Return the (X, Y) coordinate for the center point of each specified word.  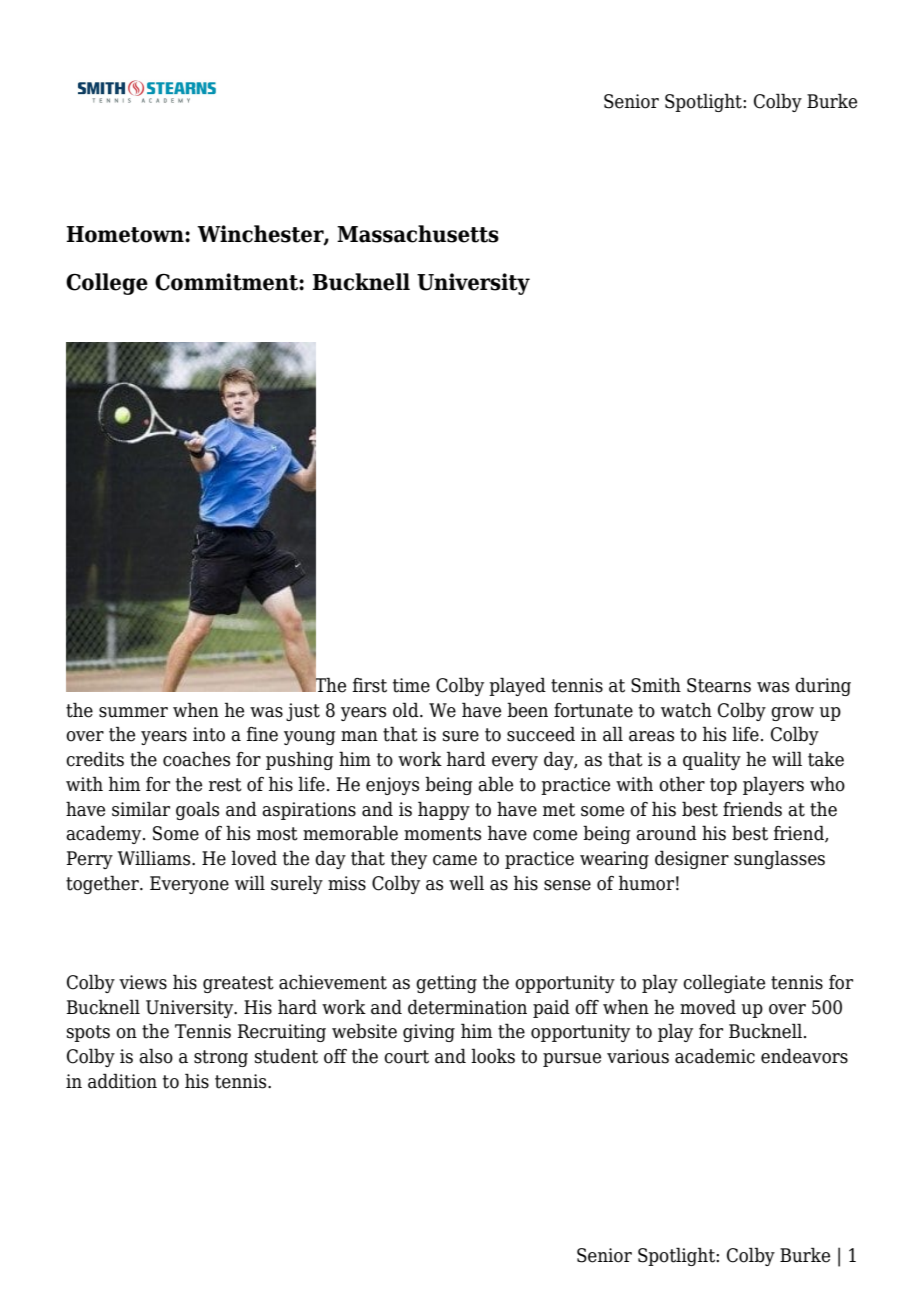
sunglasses (779, 859)
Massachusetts (418, 234)
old (407, 710)
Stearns (719, 685)
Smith (656, 685)
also (156, 1056)
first (370, 685)
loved (254, 858)
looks (493, 1056)
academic (715, 1056)
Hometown (126, 234)
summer (133, 712)
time (411, 685)
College (107, 284)
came (455, 860)
